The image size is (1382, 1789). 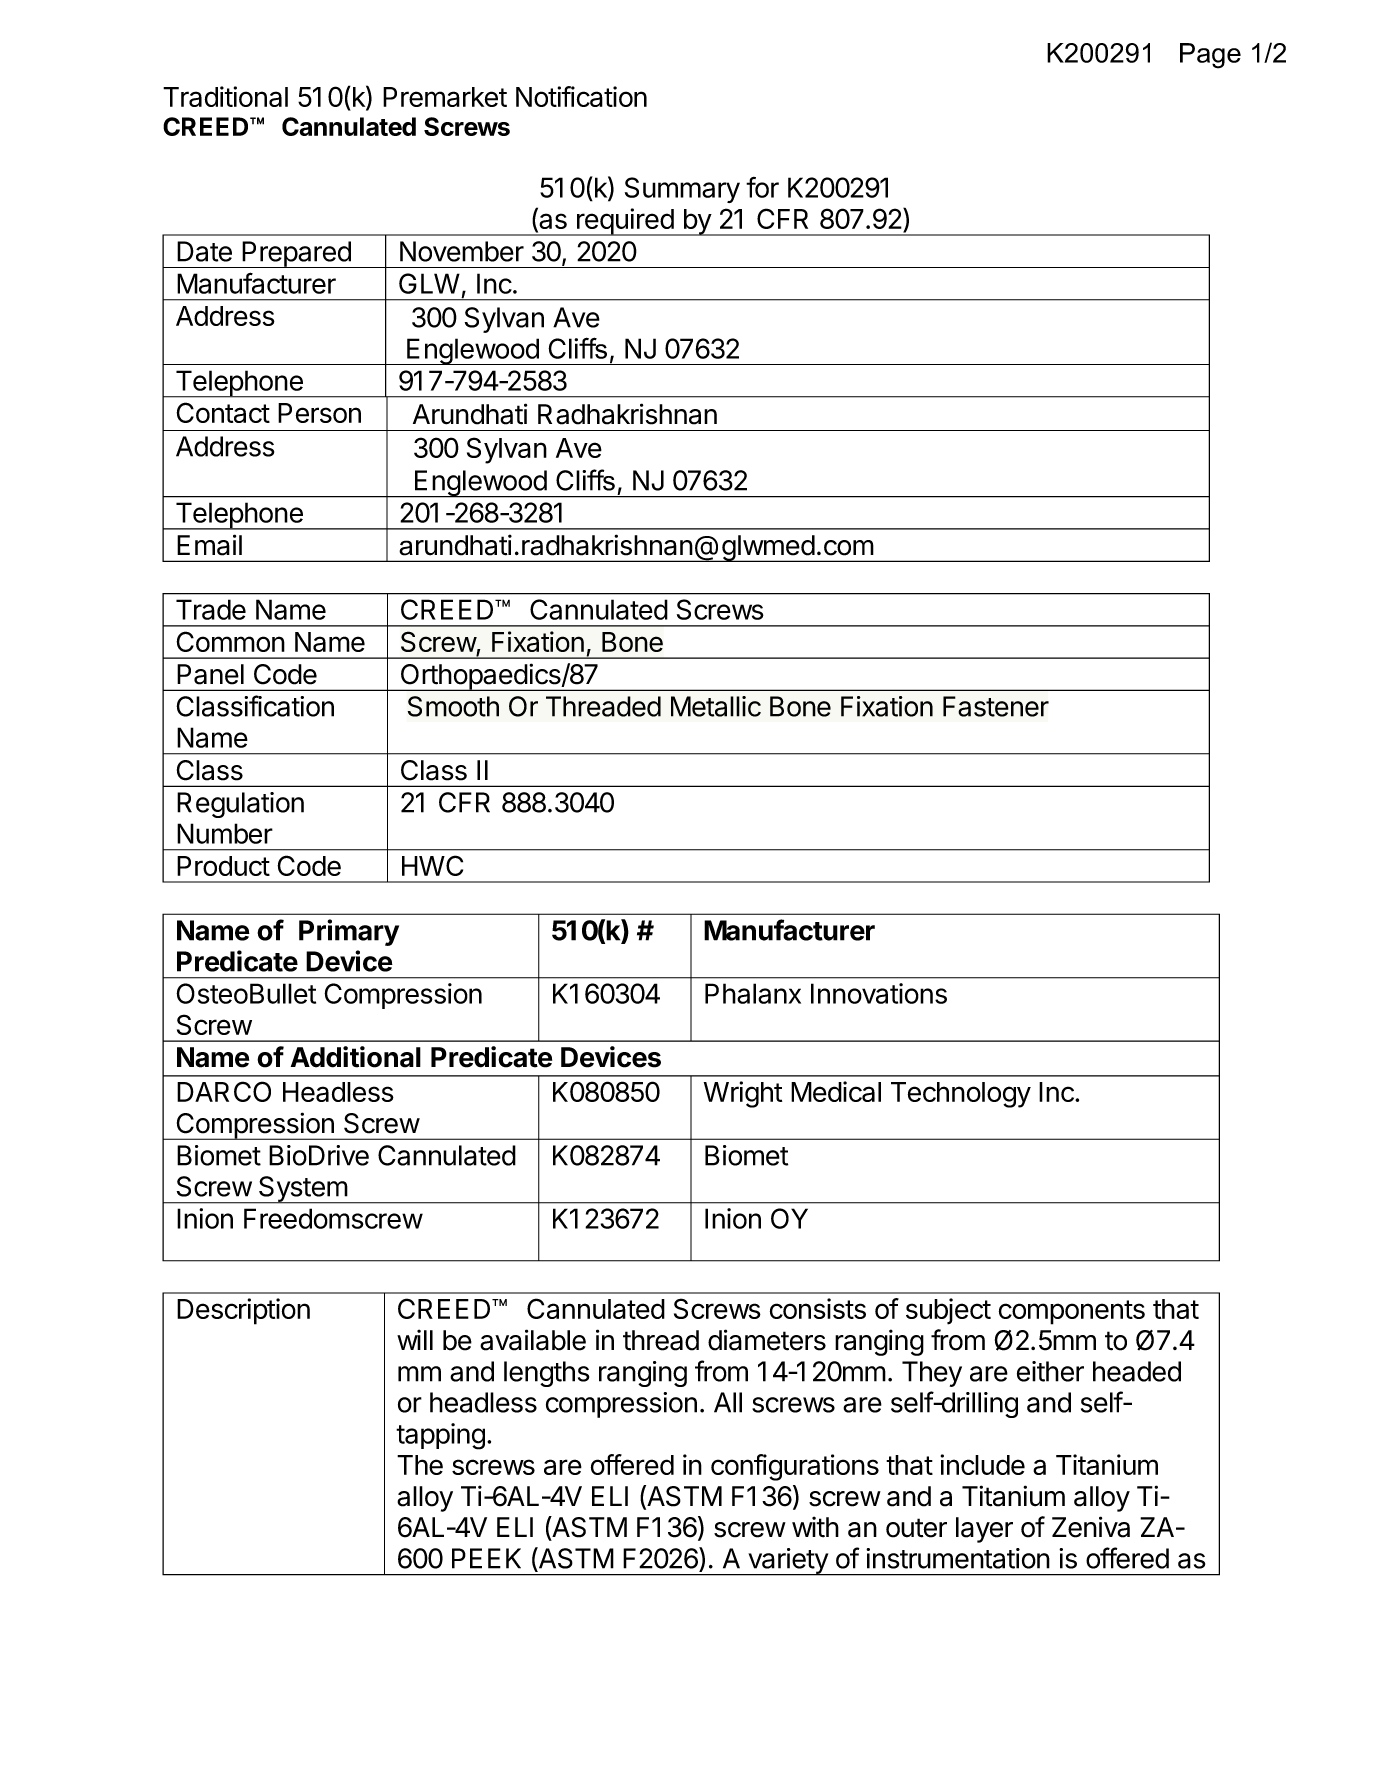 What do you see at coordinates (743, 1094) in the image?
I see `Wright` at bounding box center [743, 1094].
